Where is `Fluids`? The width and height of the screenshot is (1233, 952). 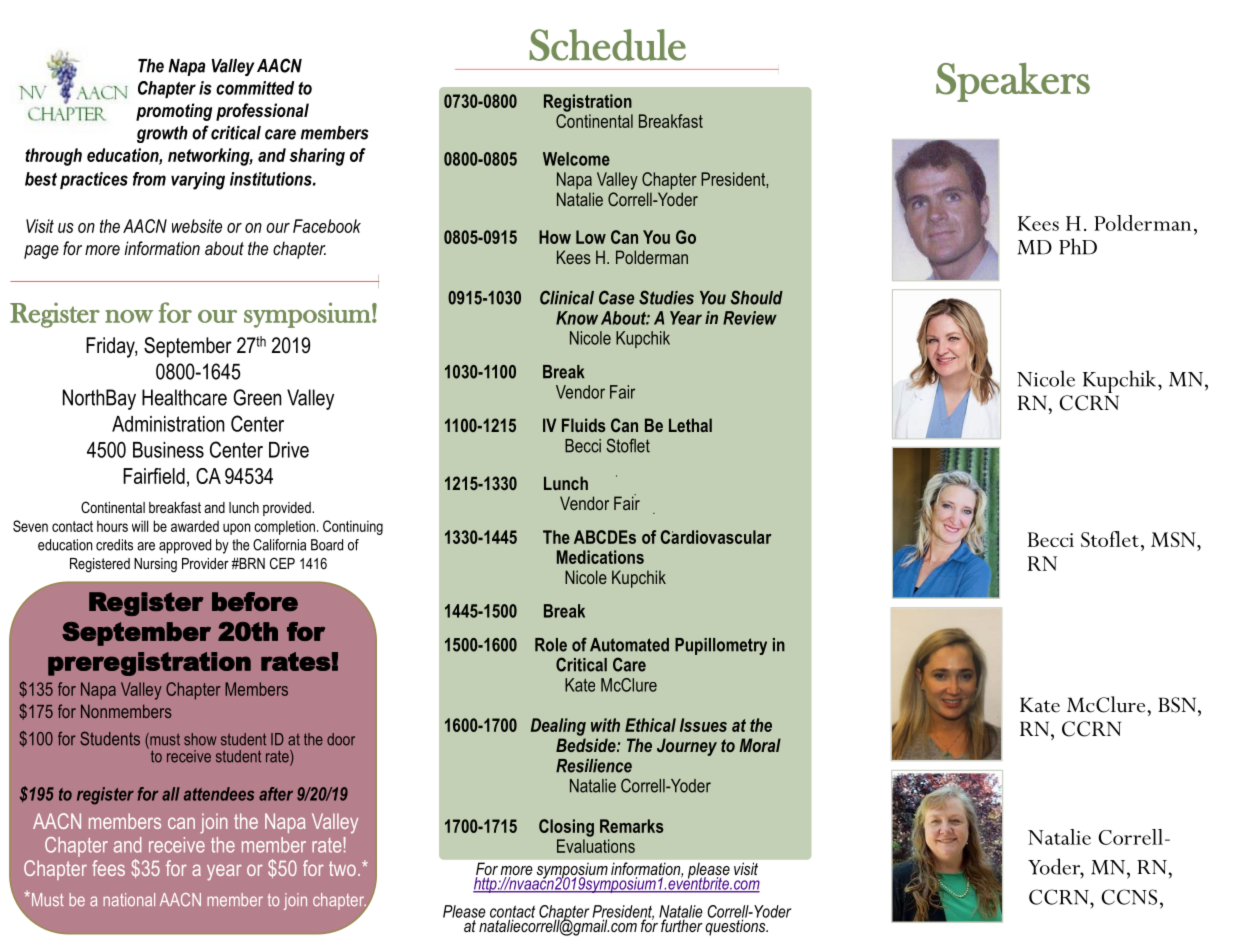
Fluids is located at coordinates (583, 425).
